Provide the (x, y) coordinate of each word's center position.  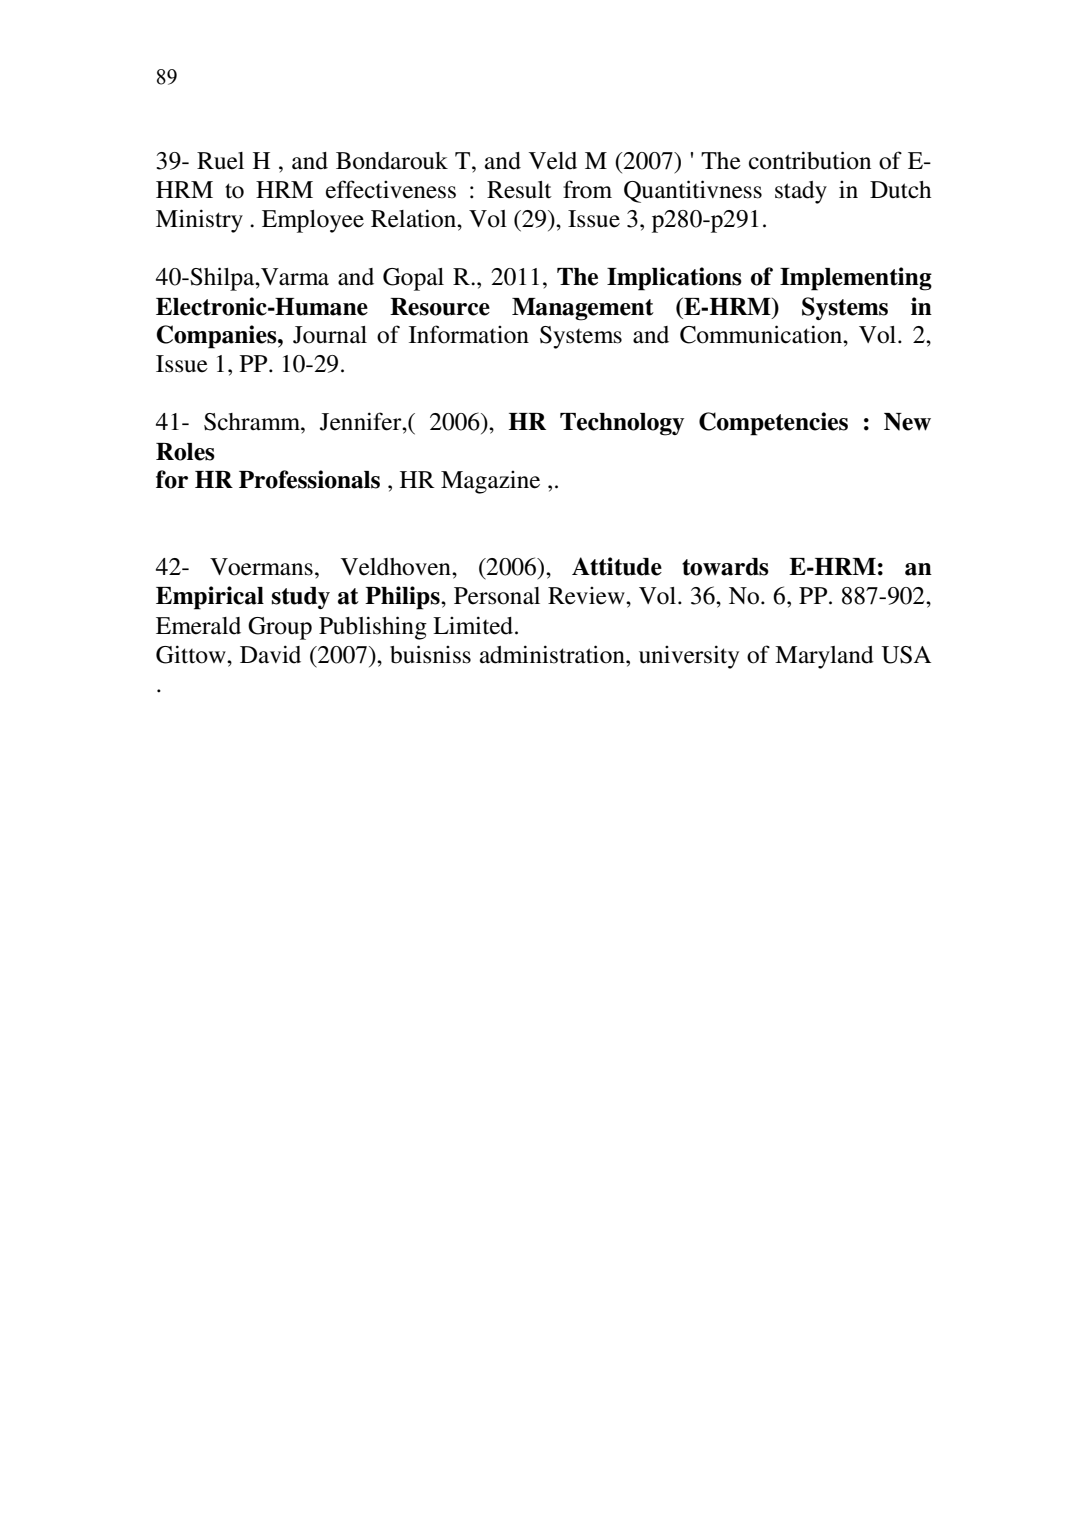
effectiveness (391, 189)
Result (519, 190)
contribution (810, 160)
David (270, 654)
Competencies (773, 424)
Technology (622, 424)
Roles (185, 452)
